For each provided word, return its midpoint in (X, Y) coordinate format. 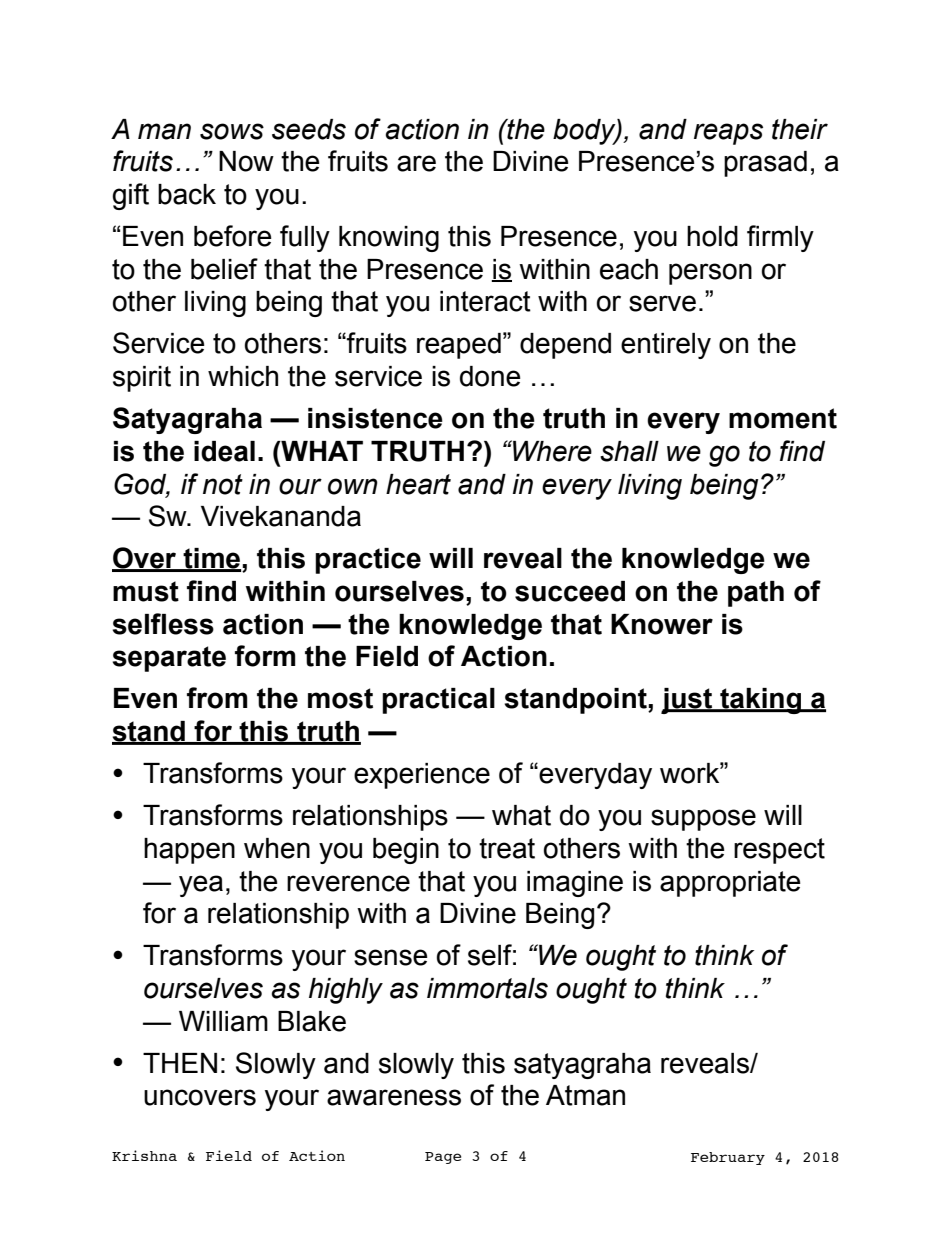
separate (169, 659)
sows (232, 131)
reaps (728, 134)
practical (438, 701)
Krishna (144, 1155)
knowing (389, 239)
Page (443, 1158)
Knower (662, 624)
